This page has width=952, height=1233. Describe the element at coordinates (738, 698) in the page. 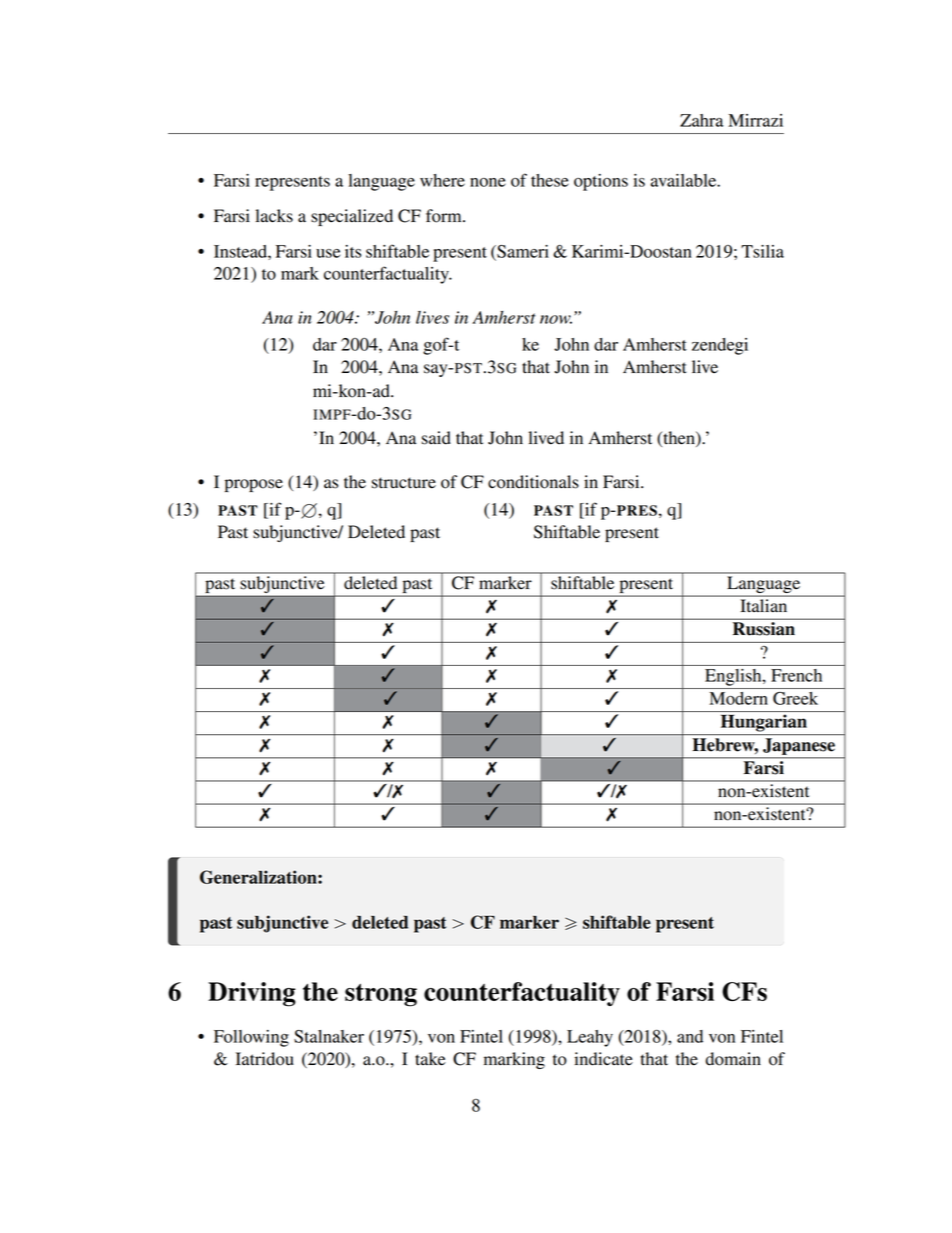

I see `Modern` at that location.
